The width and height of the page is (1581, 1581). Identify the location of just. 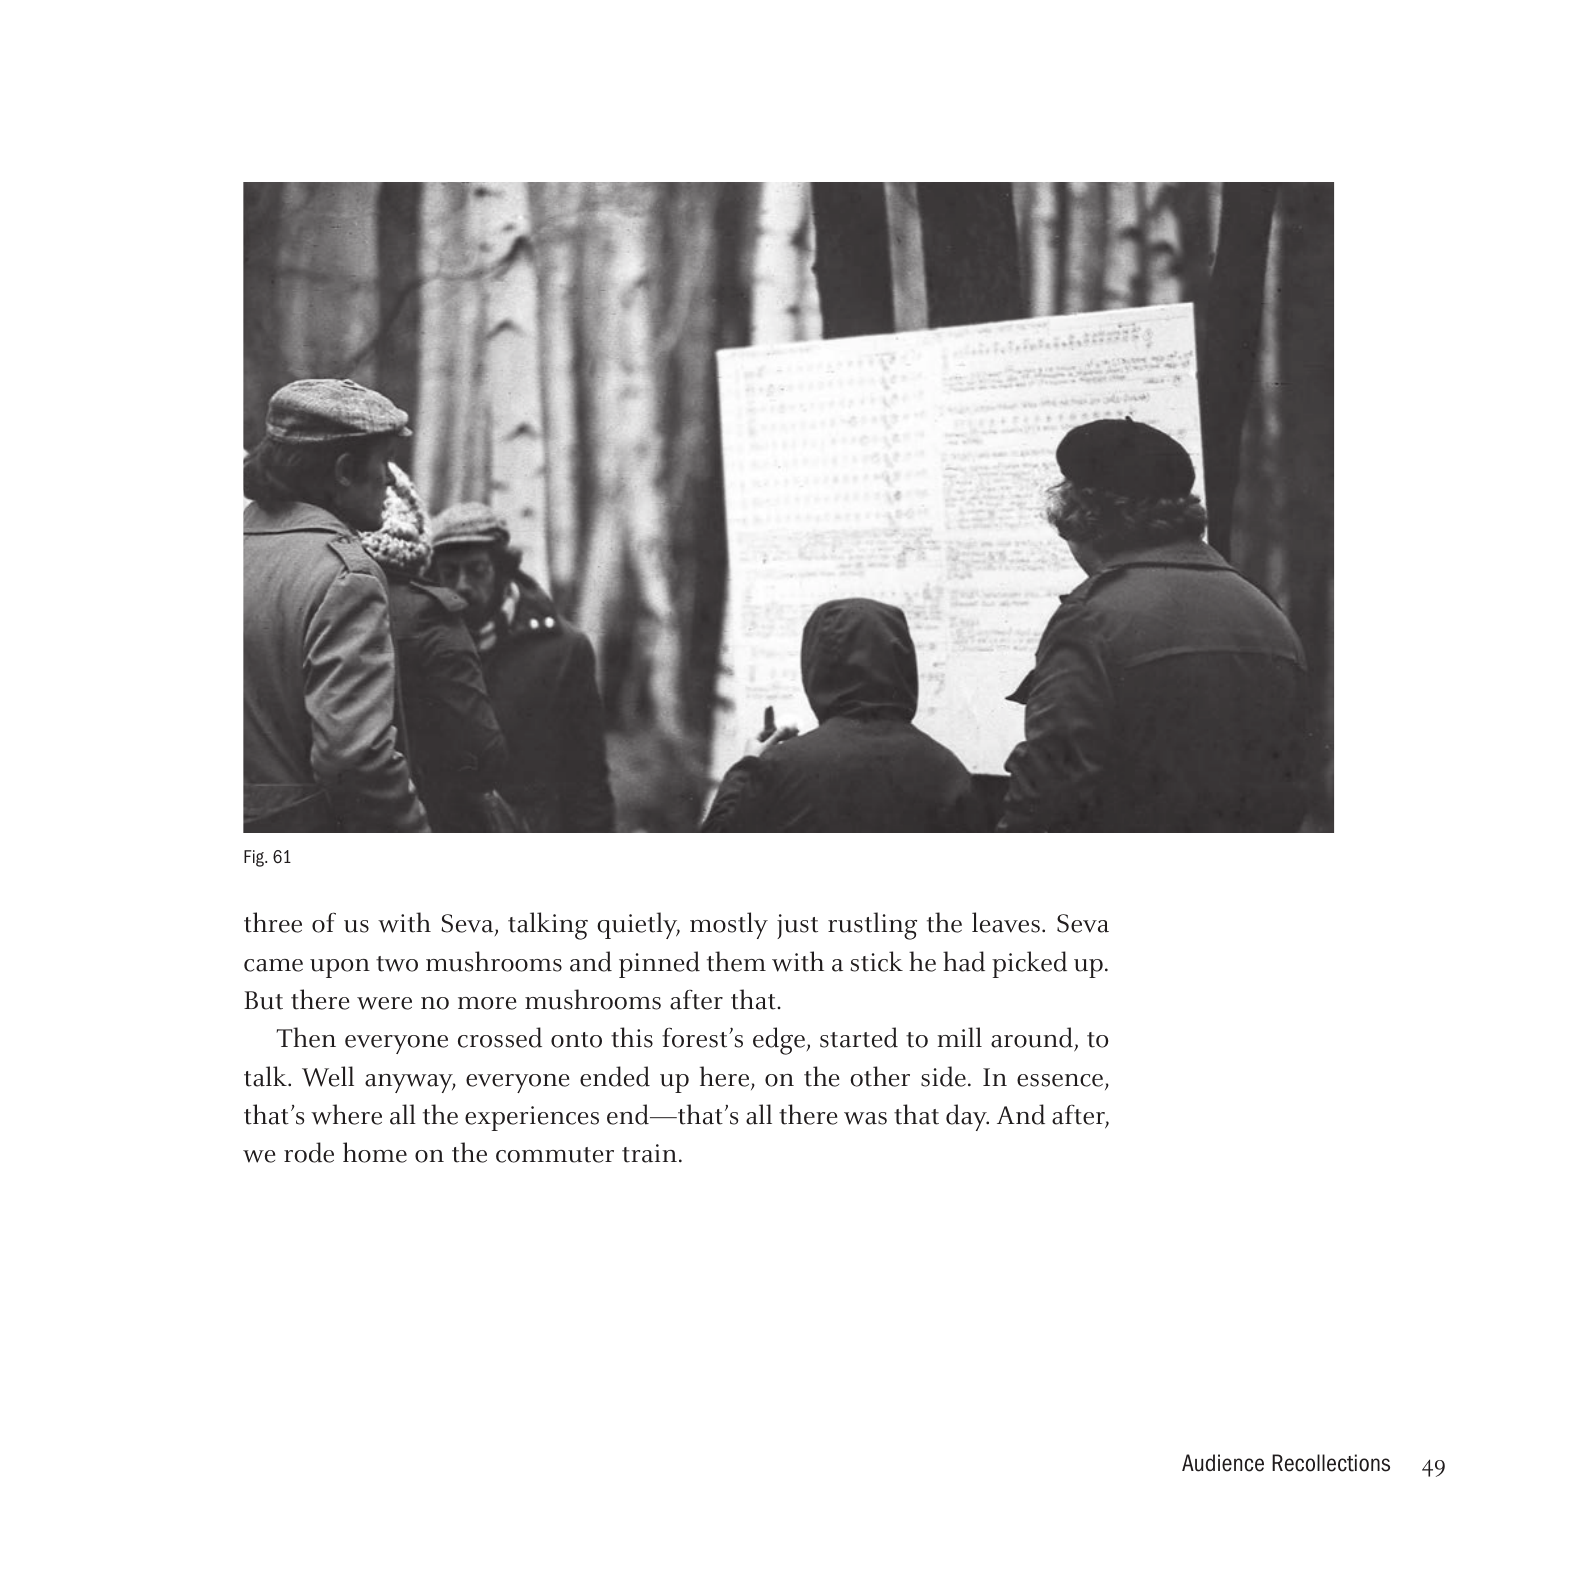
(797, 926).
